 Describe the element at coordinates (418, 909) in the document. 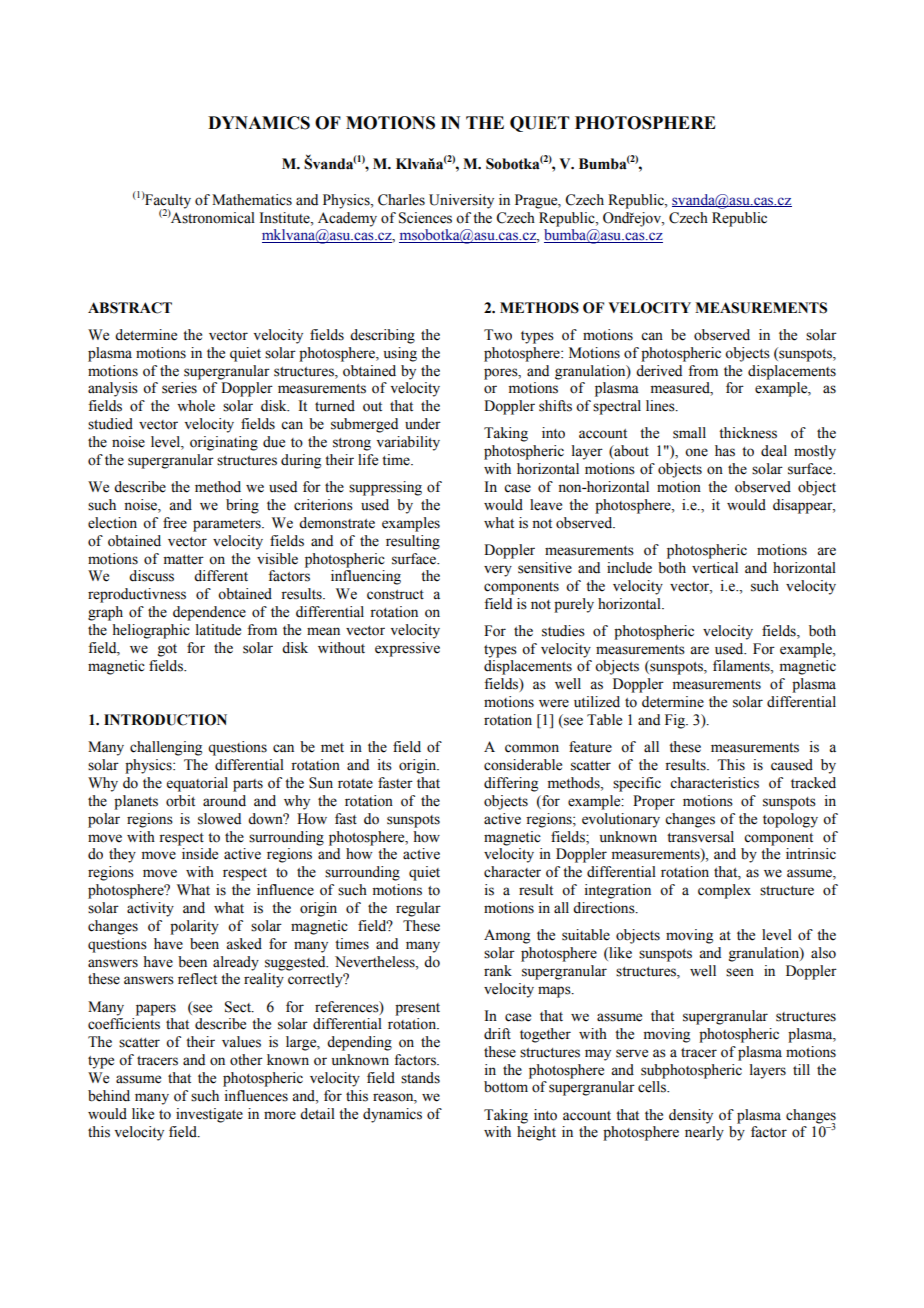

I see `regular` at that location.
